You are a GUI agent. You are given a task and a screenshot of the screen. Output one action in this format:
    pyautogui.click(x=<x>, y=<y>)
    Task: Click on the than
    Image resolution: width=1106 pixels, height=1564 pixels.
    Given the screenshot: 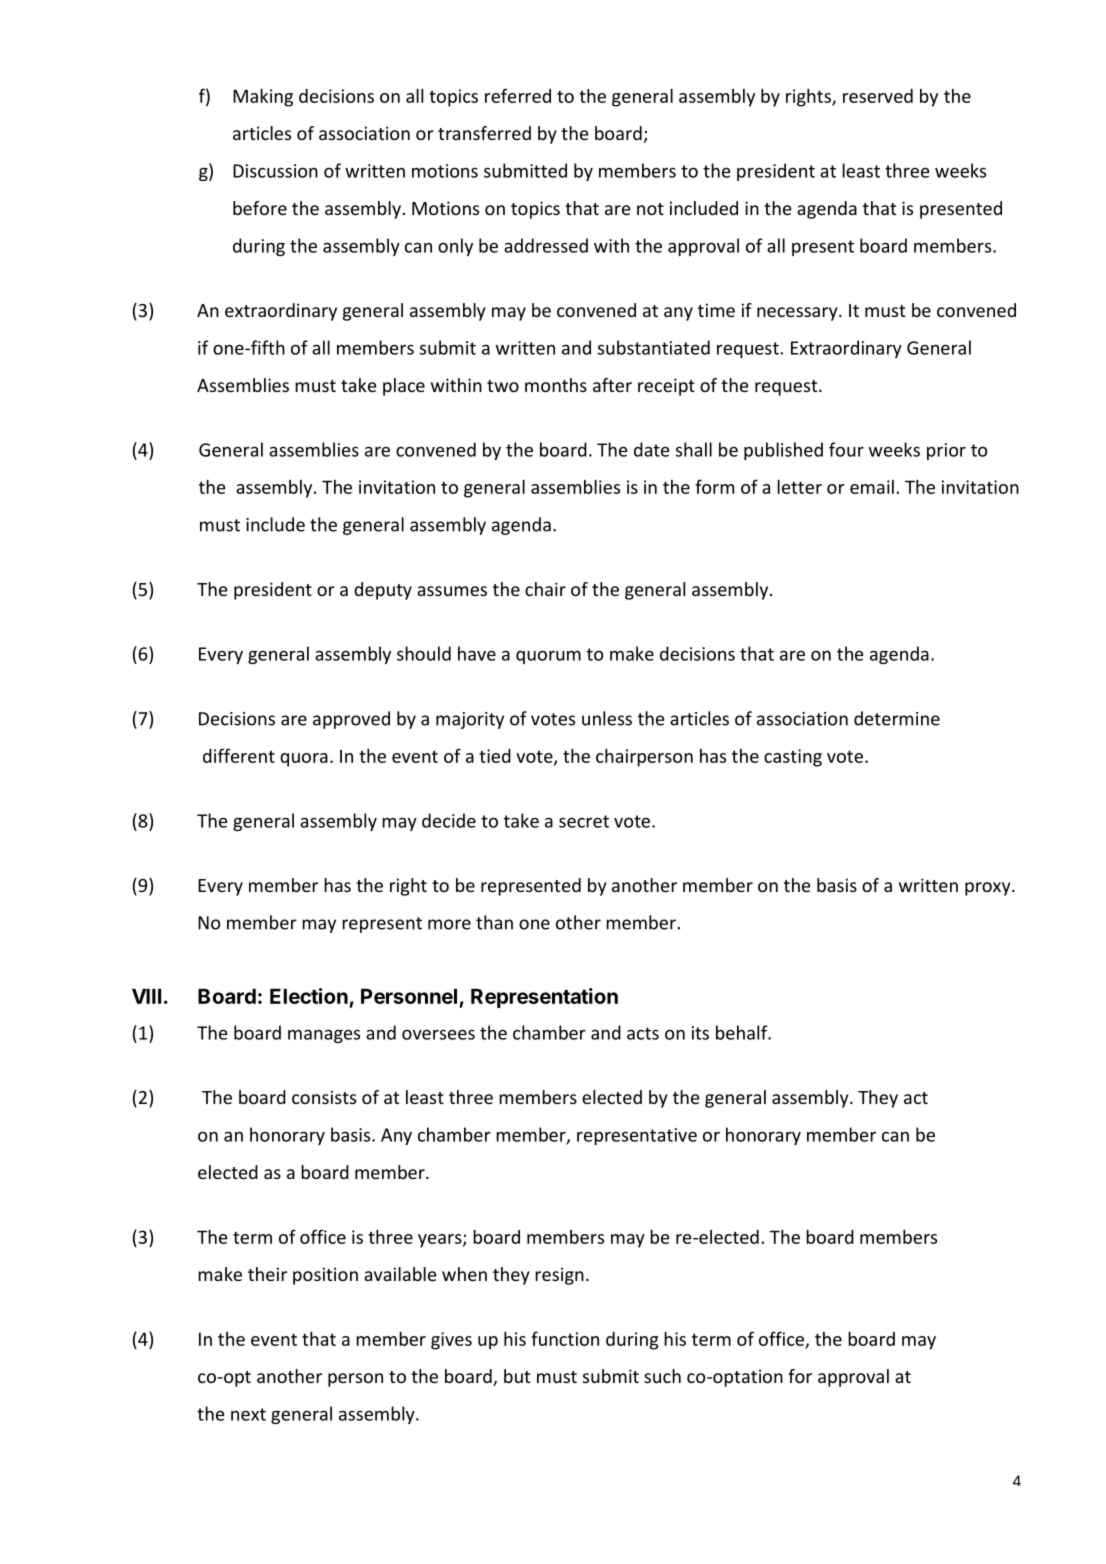 What is the action you would take?
    pyautogui.click(x=494, y=922)
